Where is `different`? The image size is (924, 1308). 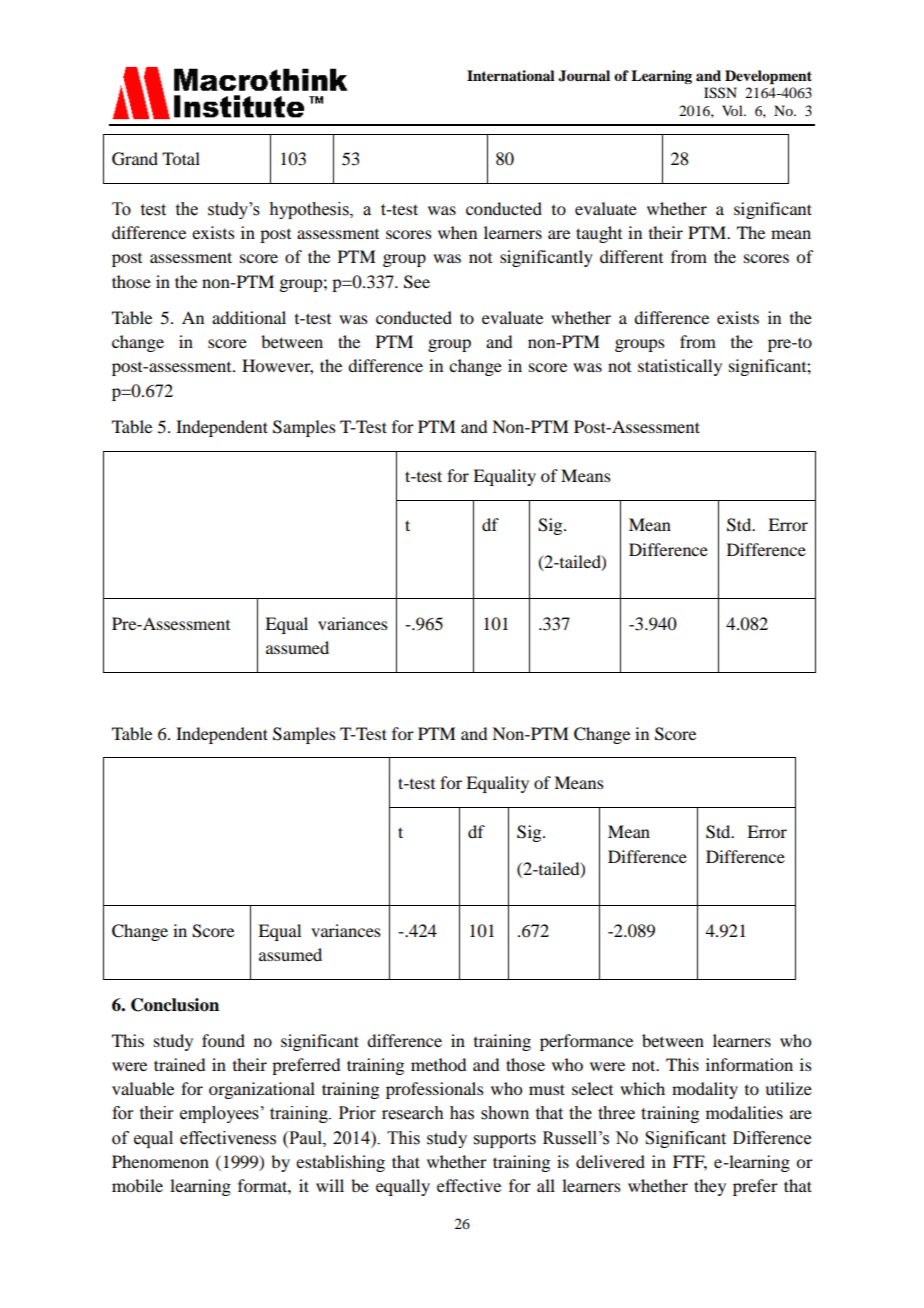 different is located at coordinates (631, 256).
